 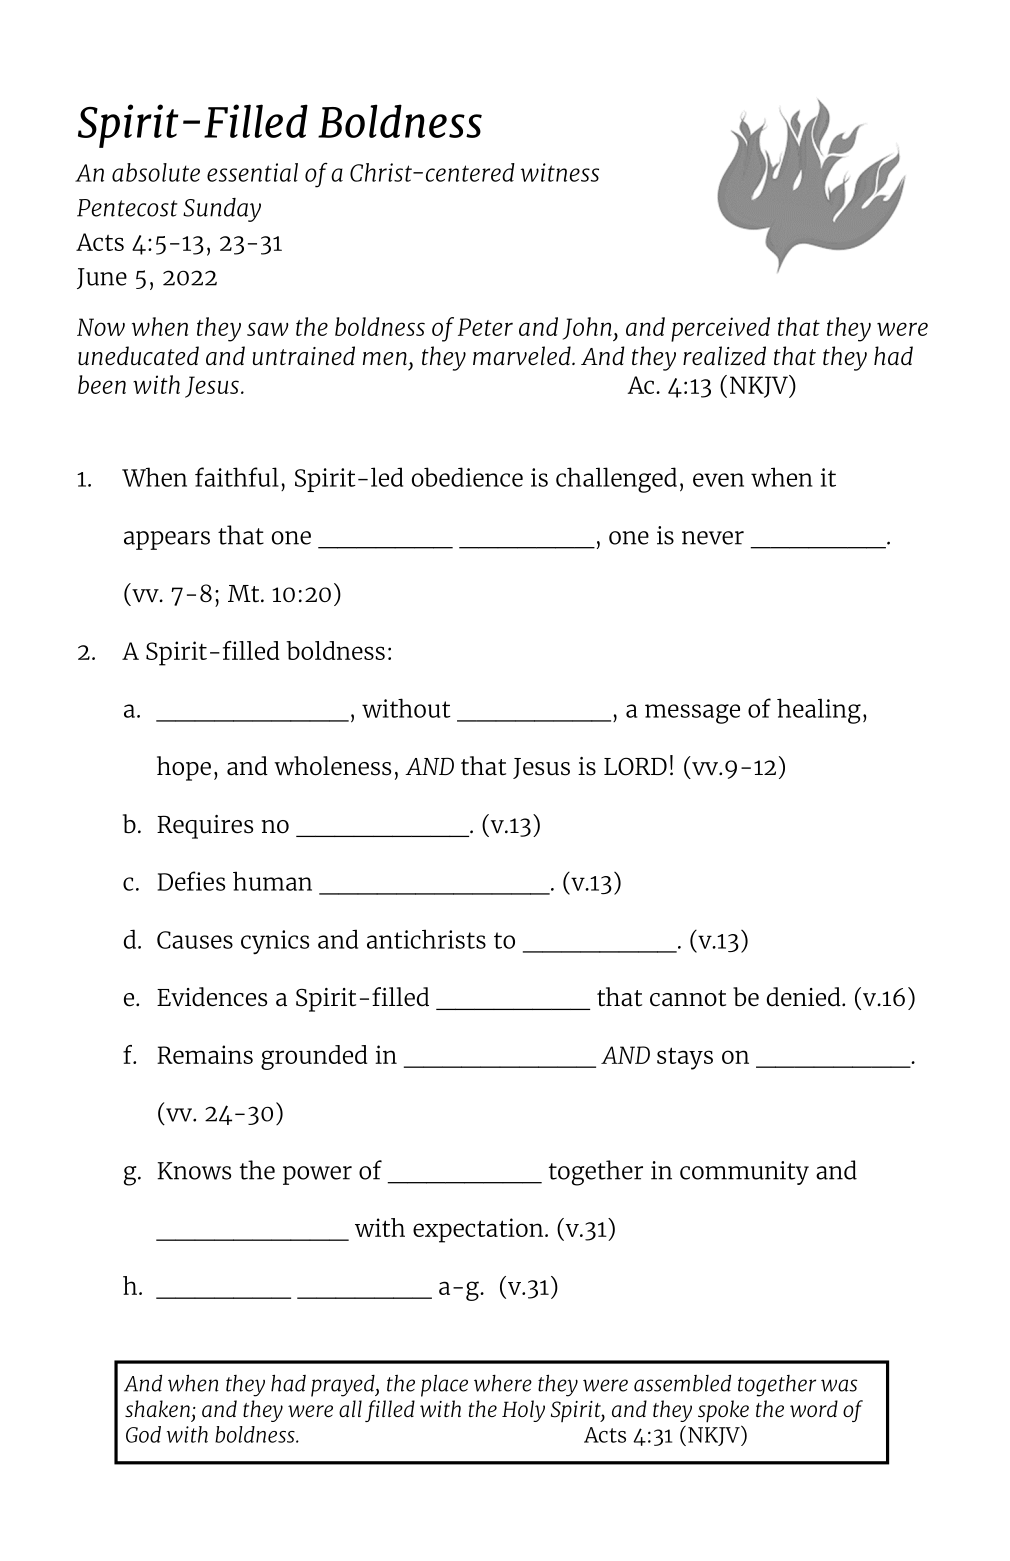 I want to click on Evidences, so click(x=212, y=997).
